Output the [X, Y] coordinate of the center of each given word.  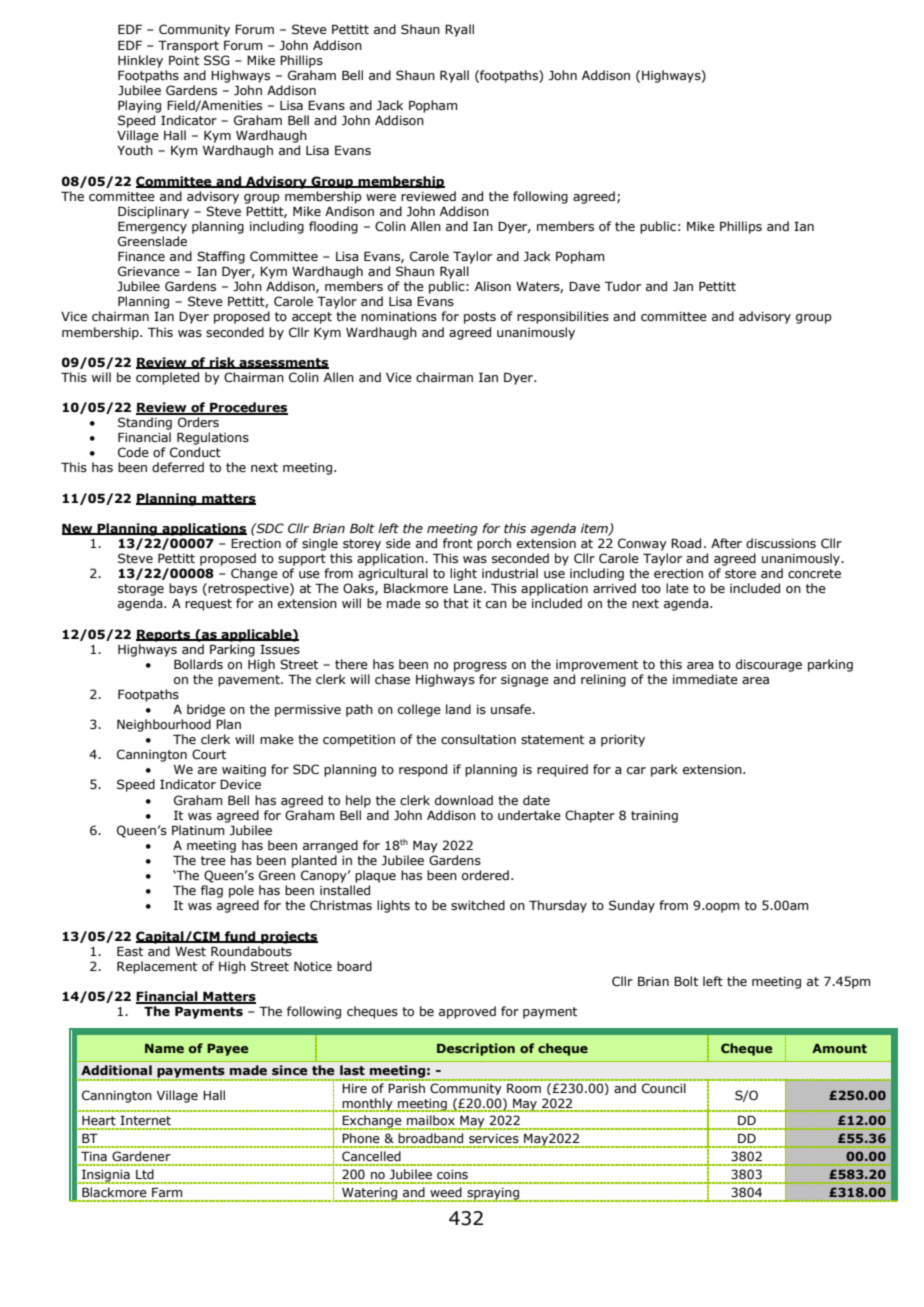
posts [480, 318]
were [381, 197]
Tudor [623, 286]
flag [212, 891]
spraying [494, 1195]
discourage [769, 665]
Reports [164, 635]
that [456, 603]
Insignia [106, 1176]
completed [167, 378]
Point [184, 60]
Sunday [632, 906]
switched [478, 905]
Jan [683, 286]
